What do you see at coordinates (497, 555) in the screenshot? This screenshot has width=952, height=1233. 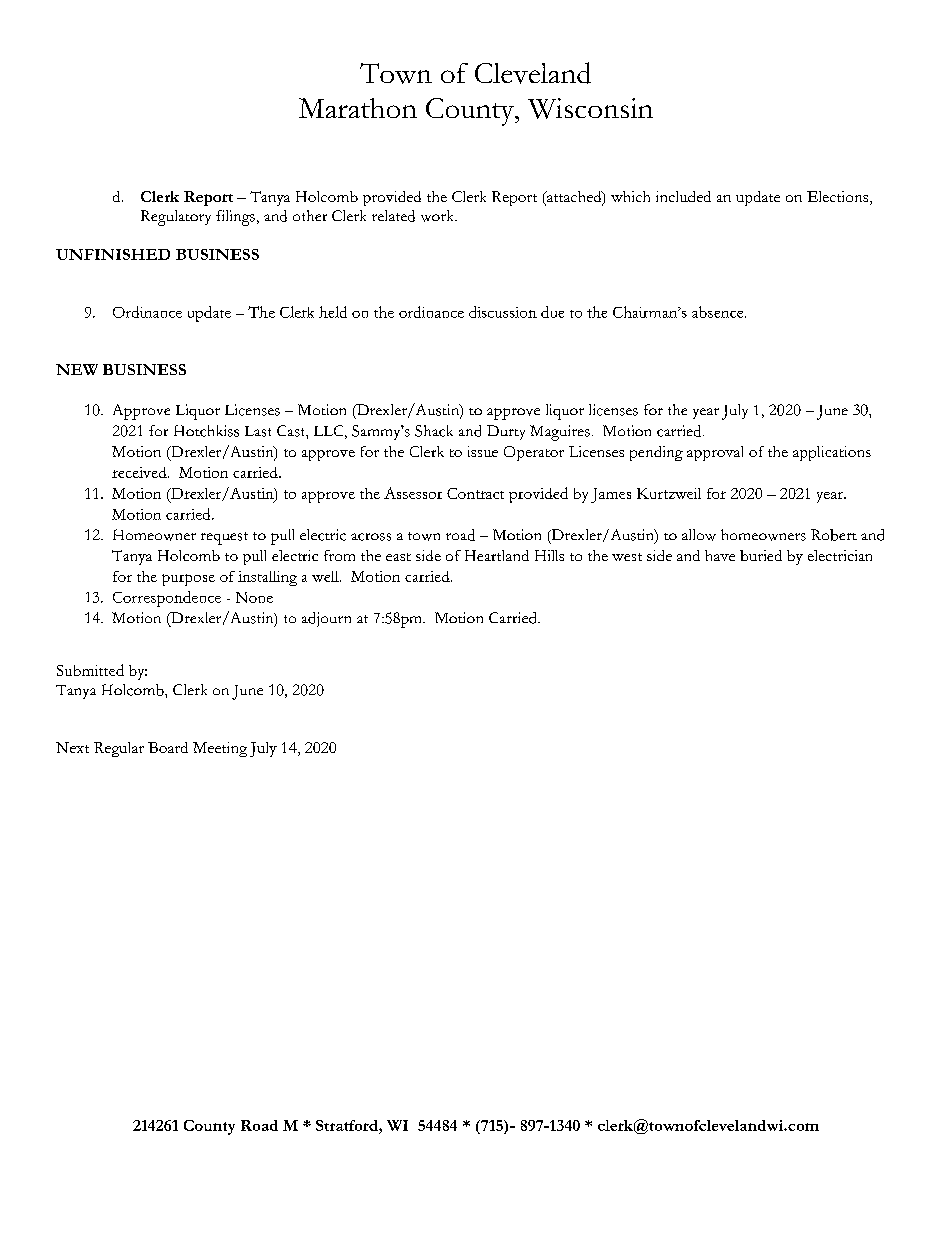 I see `Heartland` at bounding box center [497, 555].
